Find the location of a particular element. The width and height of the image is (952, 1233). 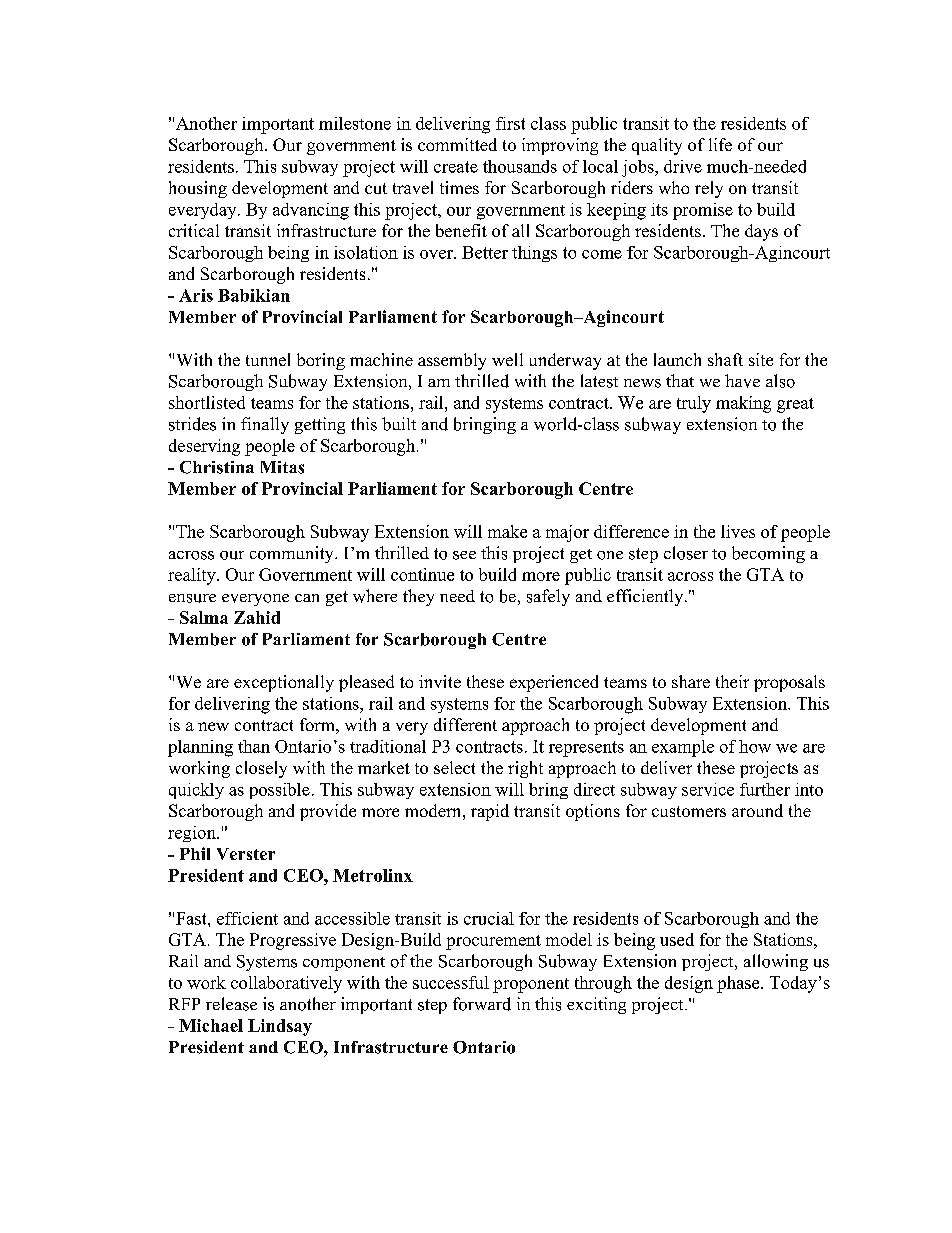

community is located at coordinates (293, 554).
